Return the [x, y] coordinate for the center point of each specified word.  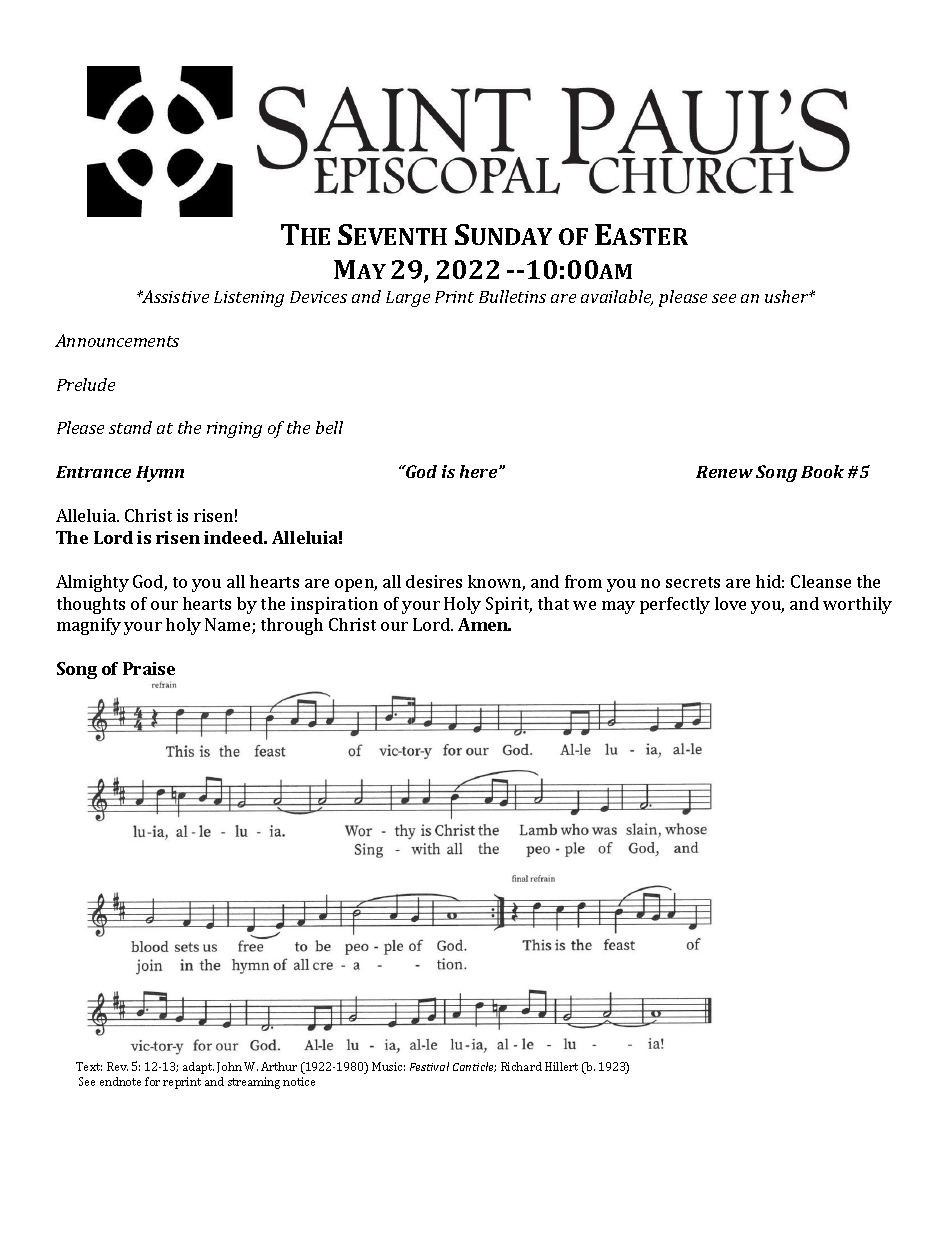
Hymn [160, 474]
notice [299, 1081]
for [152, 1081]
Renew [724, 472]
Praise [149, 668]
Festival [429, 1066]
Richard [521, 1066]
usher [788, 296]
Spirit [509, 605]
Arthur [279, 1066]
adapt [198, 1068]
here [480, 471]
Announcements [117, 340]
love [730, 603]
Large [408, 299]
